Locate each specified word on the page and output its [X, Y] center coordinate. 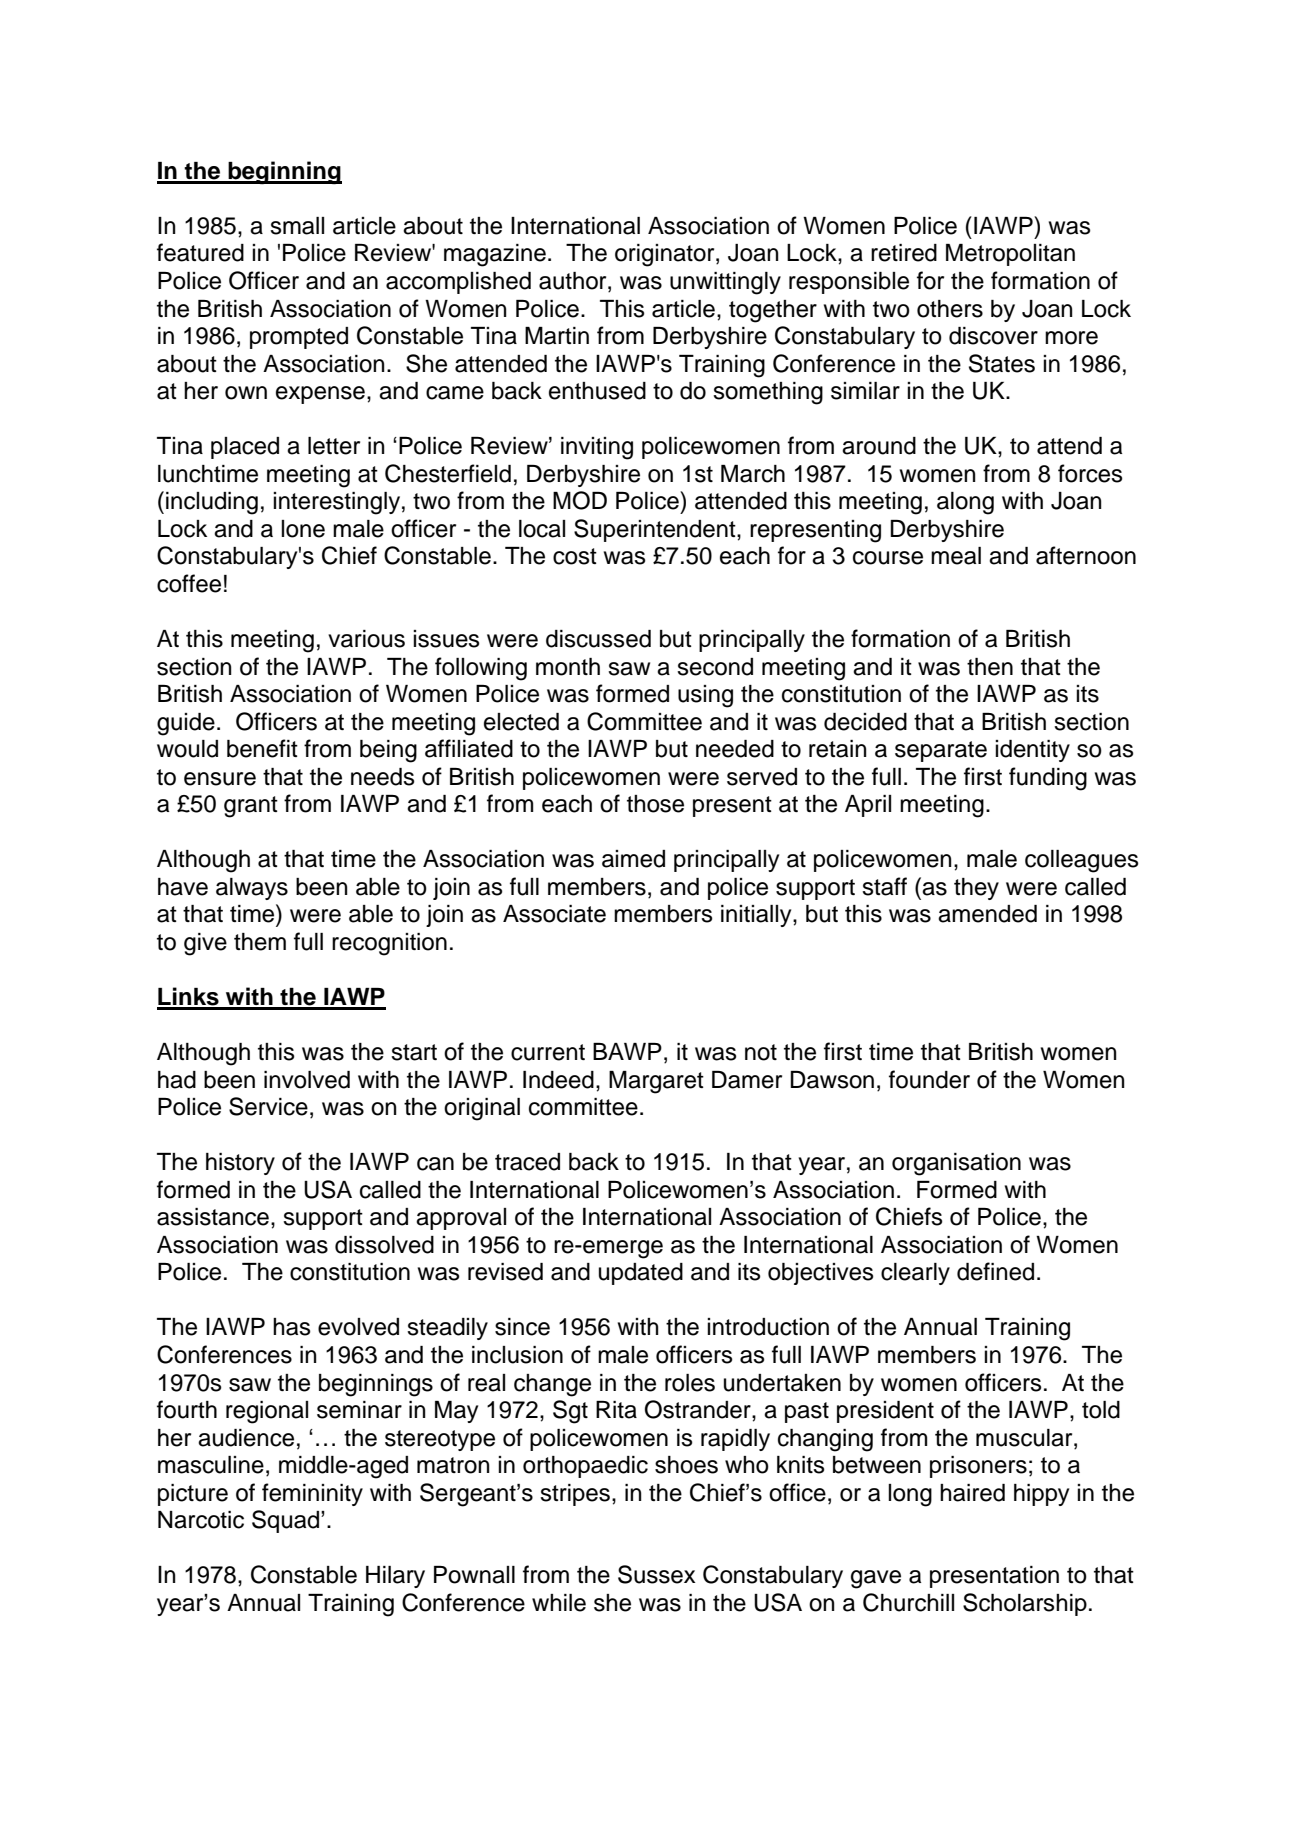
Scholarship [1025, 1604]
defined [995, 1271]
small [297, 226]
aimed [633, 859]
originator [666, 255]
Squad [287, 1521]
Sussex [657, 1574]
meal [956, 556]
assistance [213, 1217]
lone [303, 529]
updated [641, 1274]
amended [987, 914]
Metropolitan [1010, 255]
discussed [598, 639]
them [260, 942]
